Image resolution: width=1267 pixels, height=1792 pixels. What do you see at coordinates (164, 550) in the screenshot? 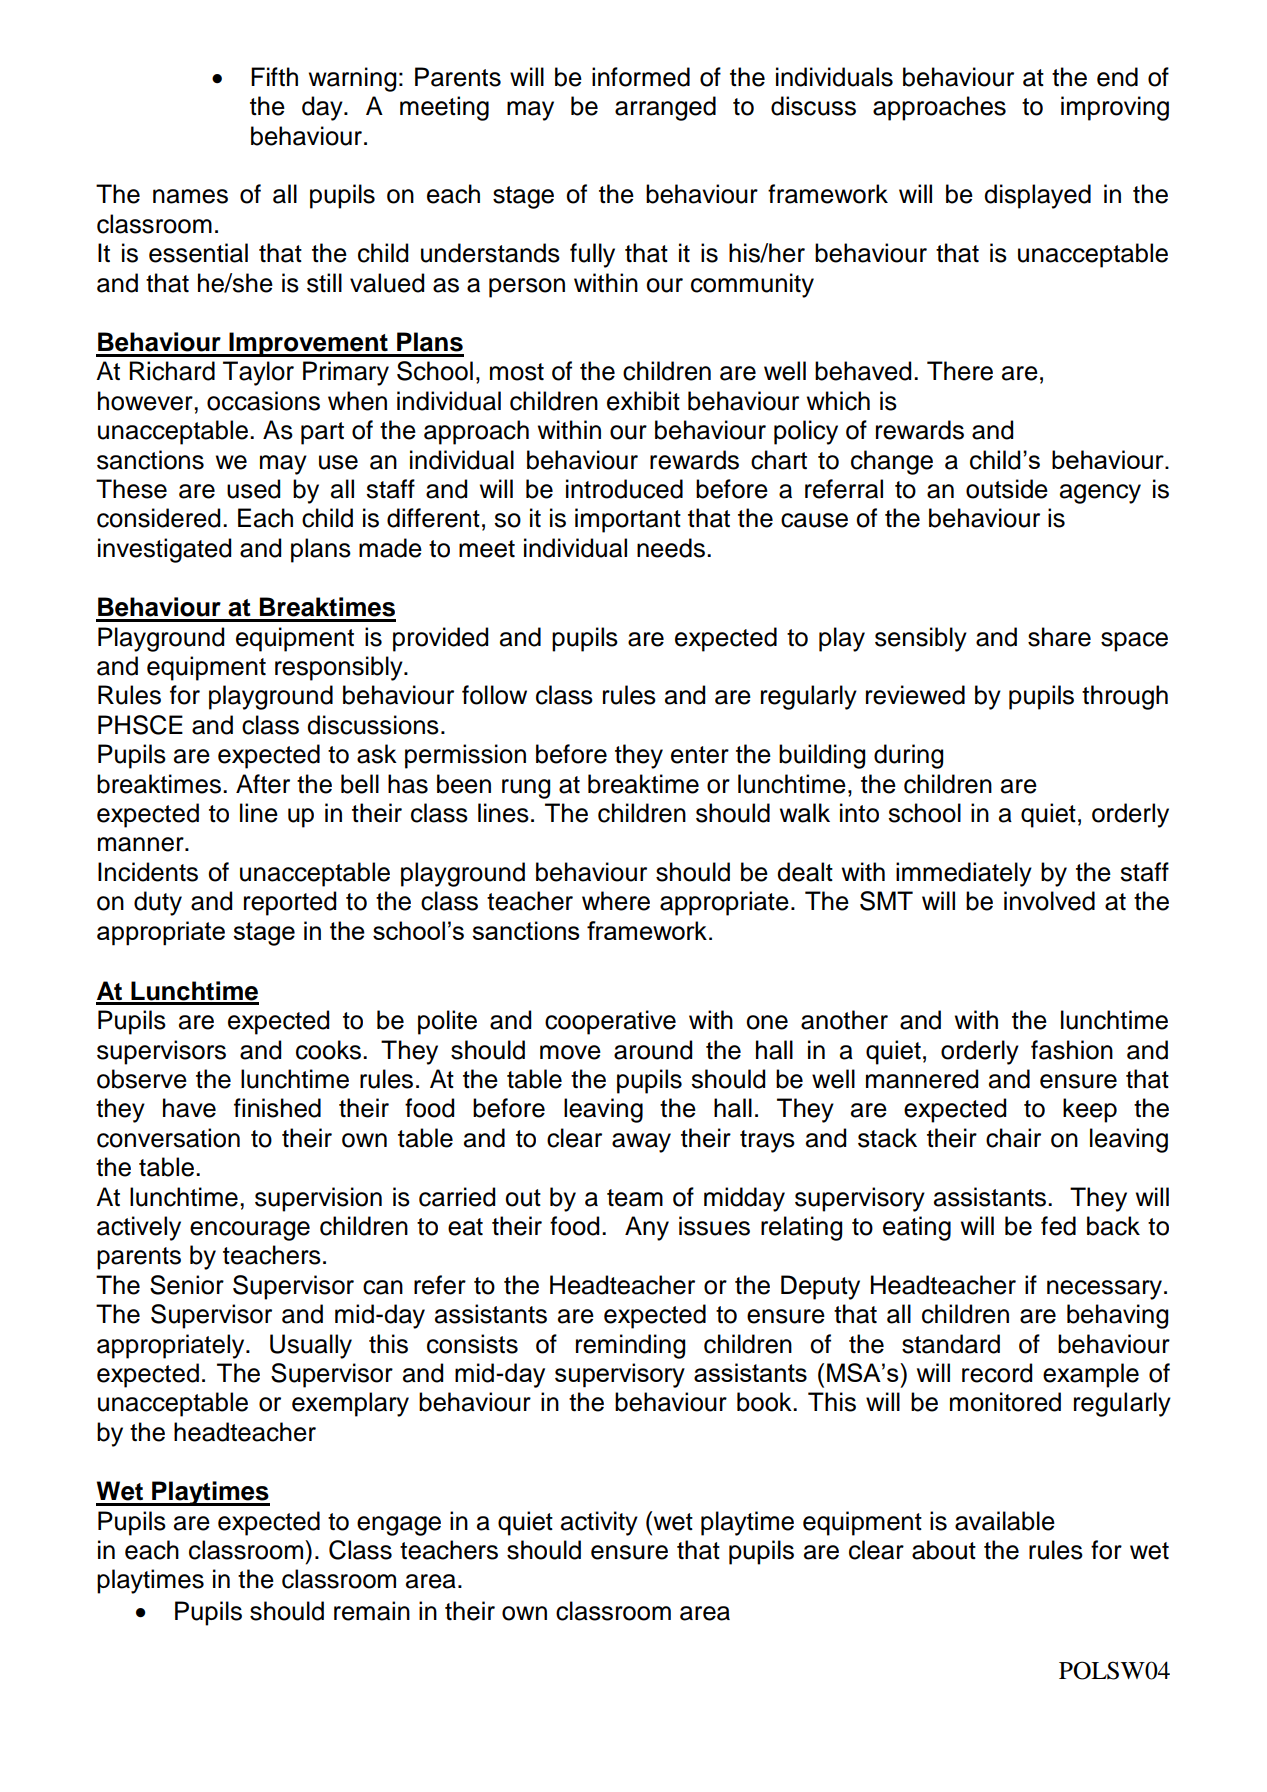
I see `investigated` at bounding box center [164, 550].
